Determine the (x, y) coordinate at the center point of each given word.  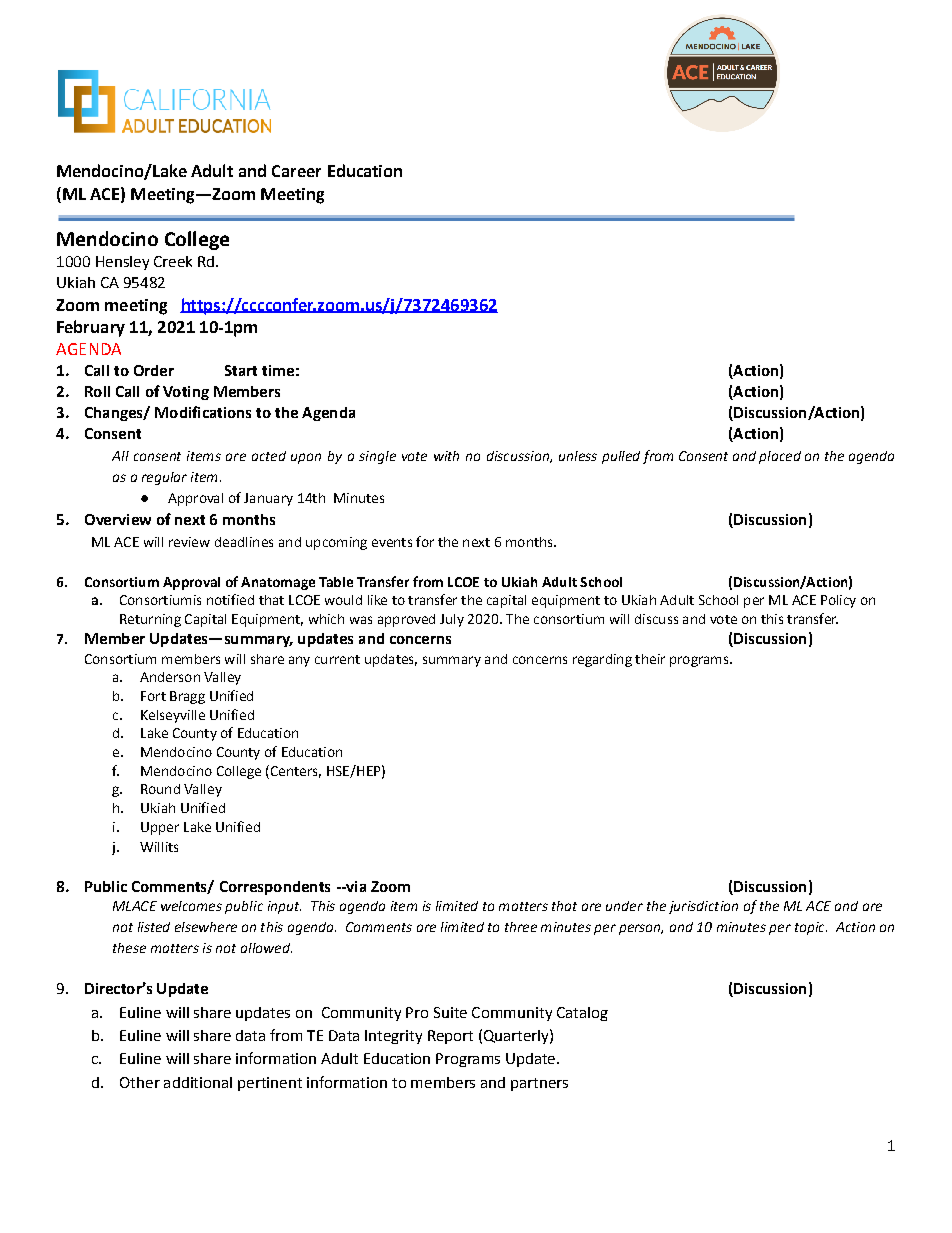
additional (198, 1082)
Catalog (582, 1014)
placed (780, 457)
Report (450, 1037)
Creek (173, 261)
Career (296, 171)
